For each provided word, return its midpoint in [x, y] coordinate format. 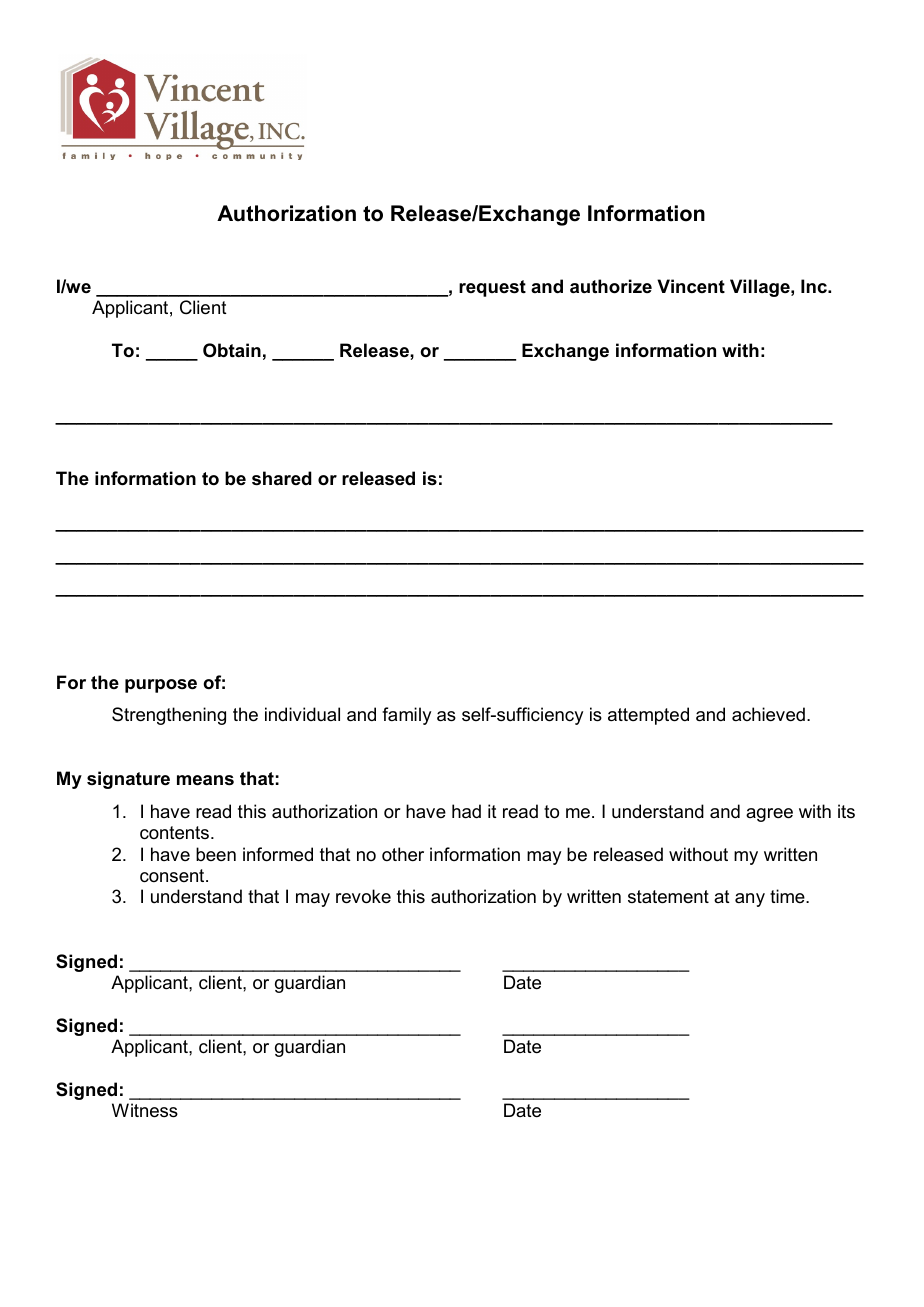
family [406, 716]
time [788, 896]
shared [282, 478]
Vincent [691, 286]
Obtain [232, 350]
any [750, 900]
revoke [363, 896]
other [403, 854]
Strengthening [169, 716]
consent [173, 876]
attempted [648, 716]
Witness [145, 1110]
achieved [768, 714]
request [492, 288]
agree [769, 815]
